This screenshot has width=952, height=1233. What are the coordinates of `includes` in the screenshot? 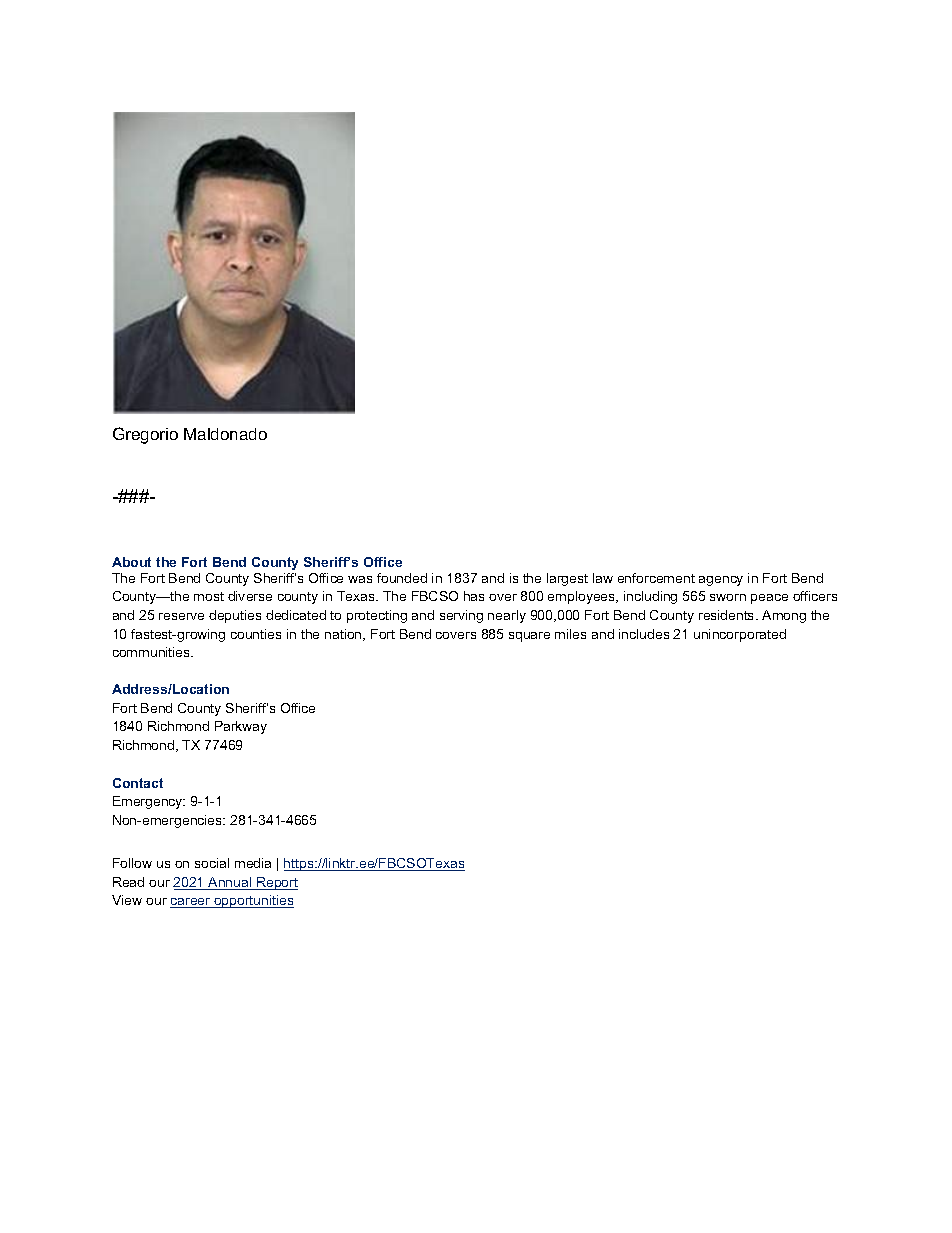 It's located at (644, 634).
